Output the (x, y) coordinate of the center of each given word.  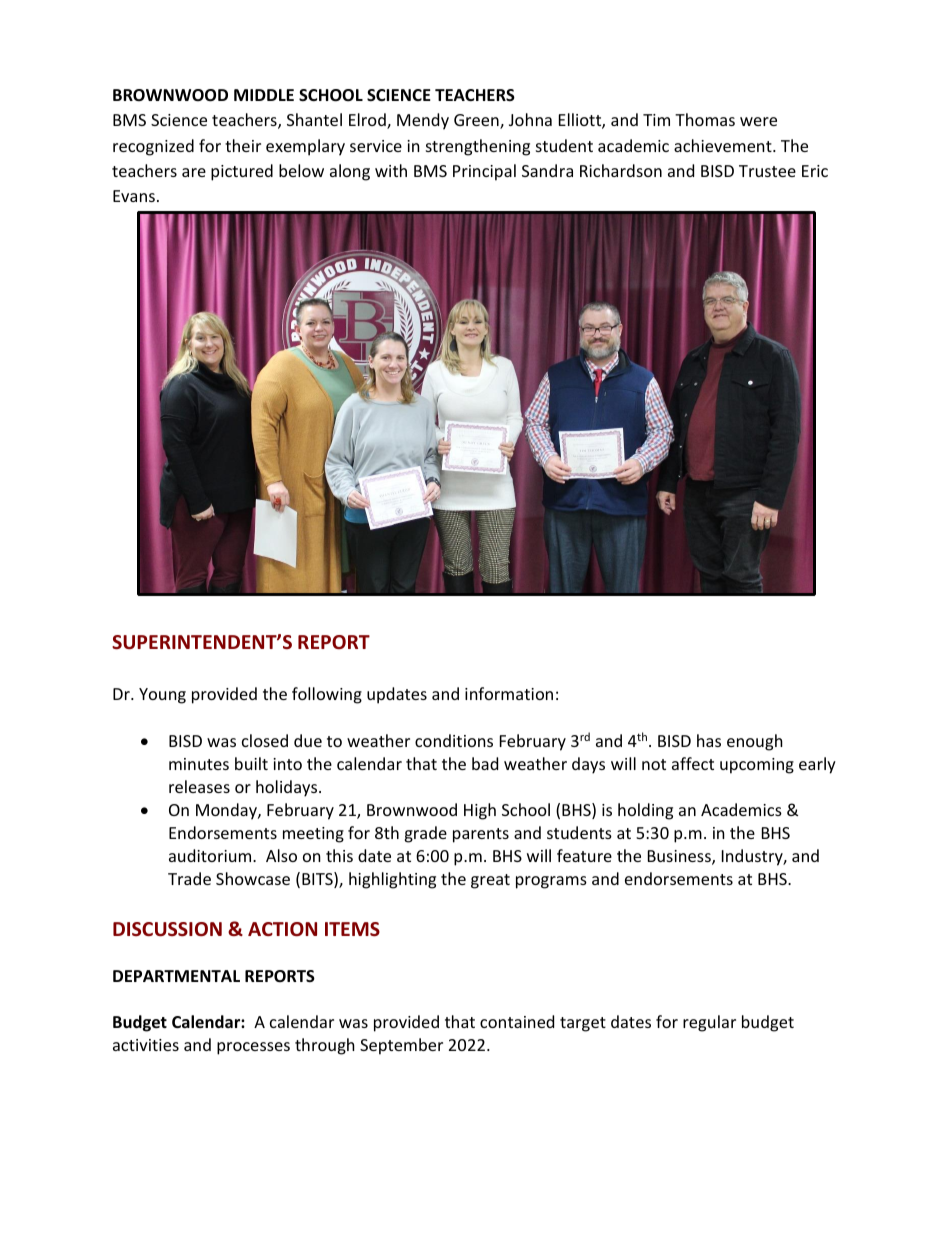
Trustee (767, 171)
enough (755, 742)
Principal (484, 172)
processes (253, 1048)
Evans (134, 196)
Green (477, 121)
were (758, 121)
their (243, 145)
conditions (454, 740)
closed (265, 740)
